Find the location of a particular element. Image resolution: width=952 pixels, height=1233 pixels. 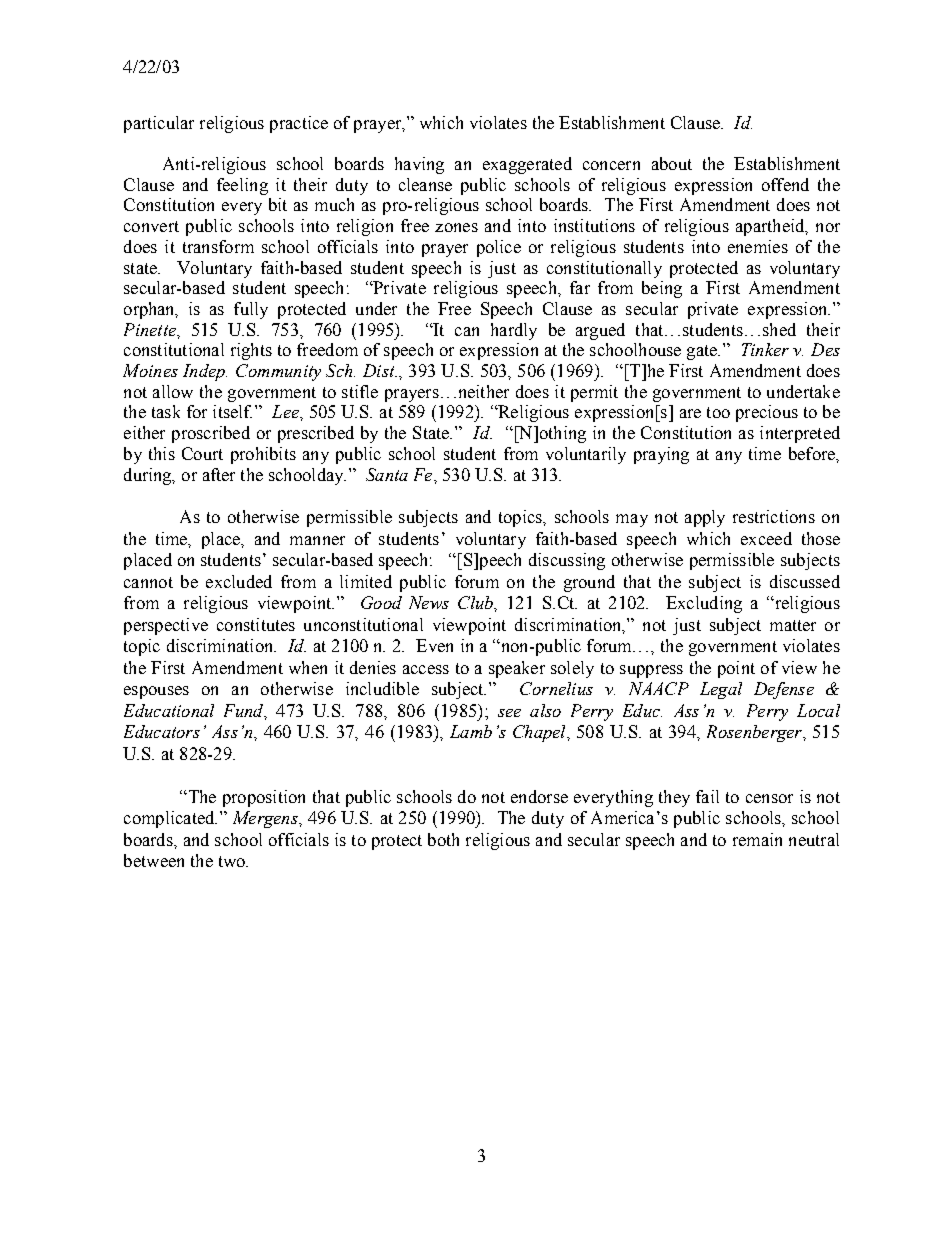

offend is located at coordinates (785, 184).
